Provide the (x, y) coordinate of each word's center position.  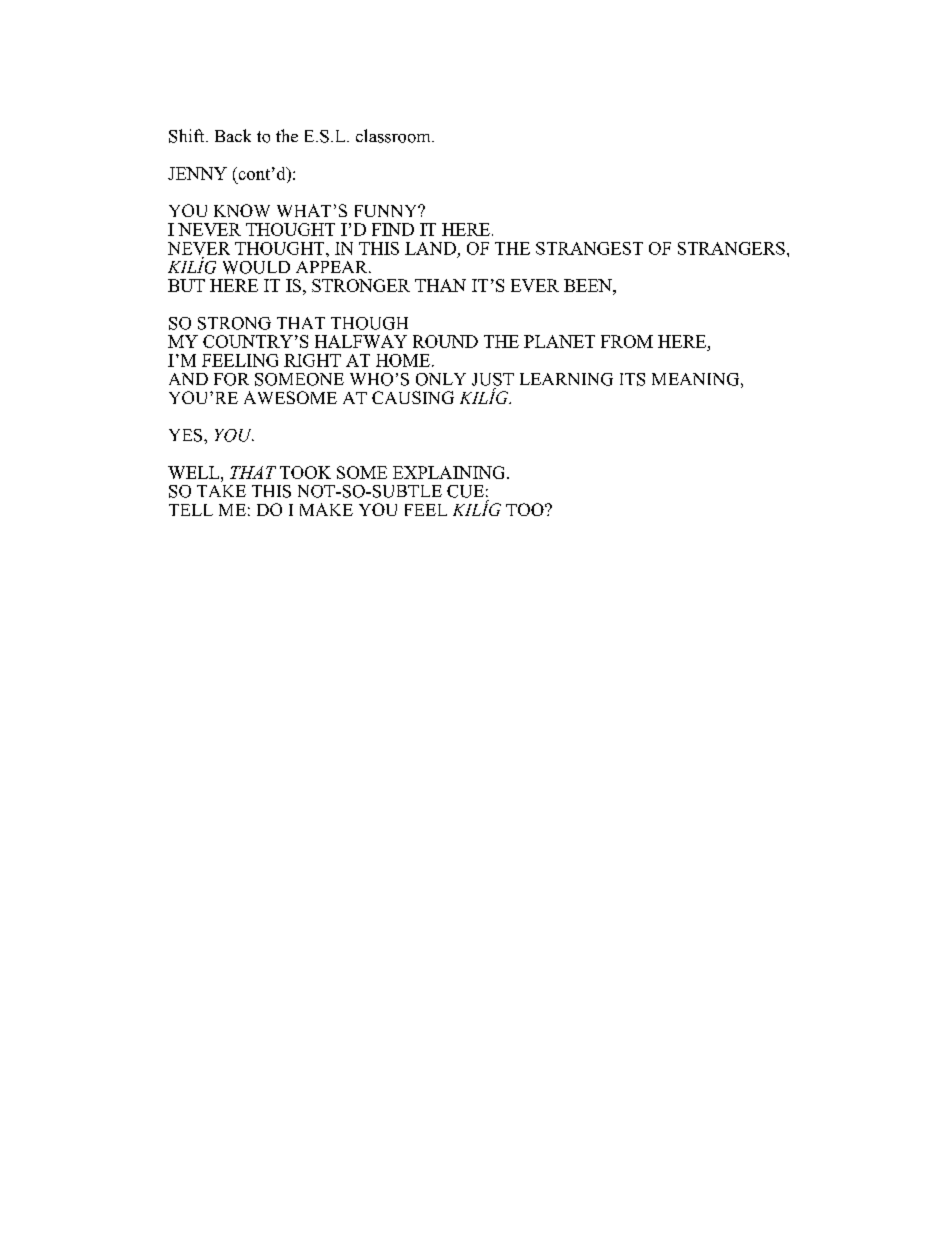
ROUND (445, 341)
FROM (627, 341)
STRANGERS (731, 248)
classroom (394, 136)
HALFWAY (361, 341)
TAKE (221, 491)
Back (233, 135)
